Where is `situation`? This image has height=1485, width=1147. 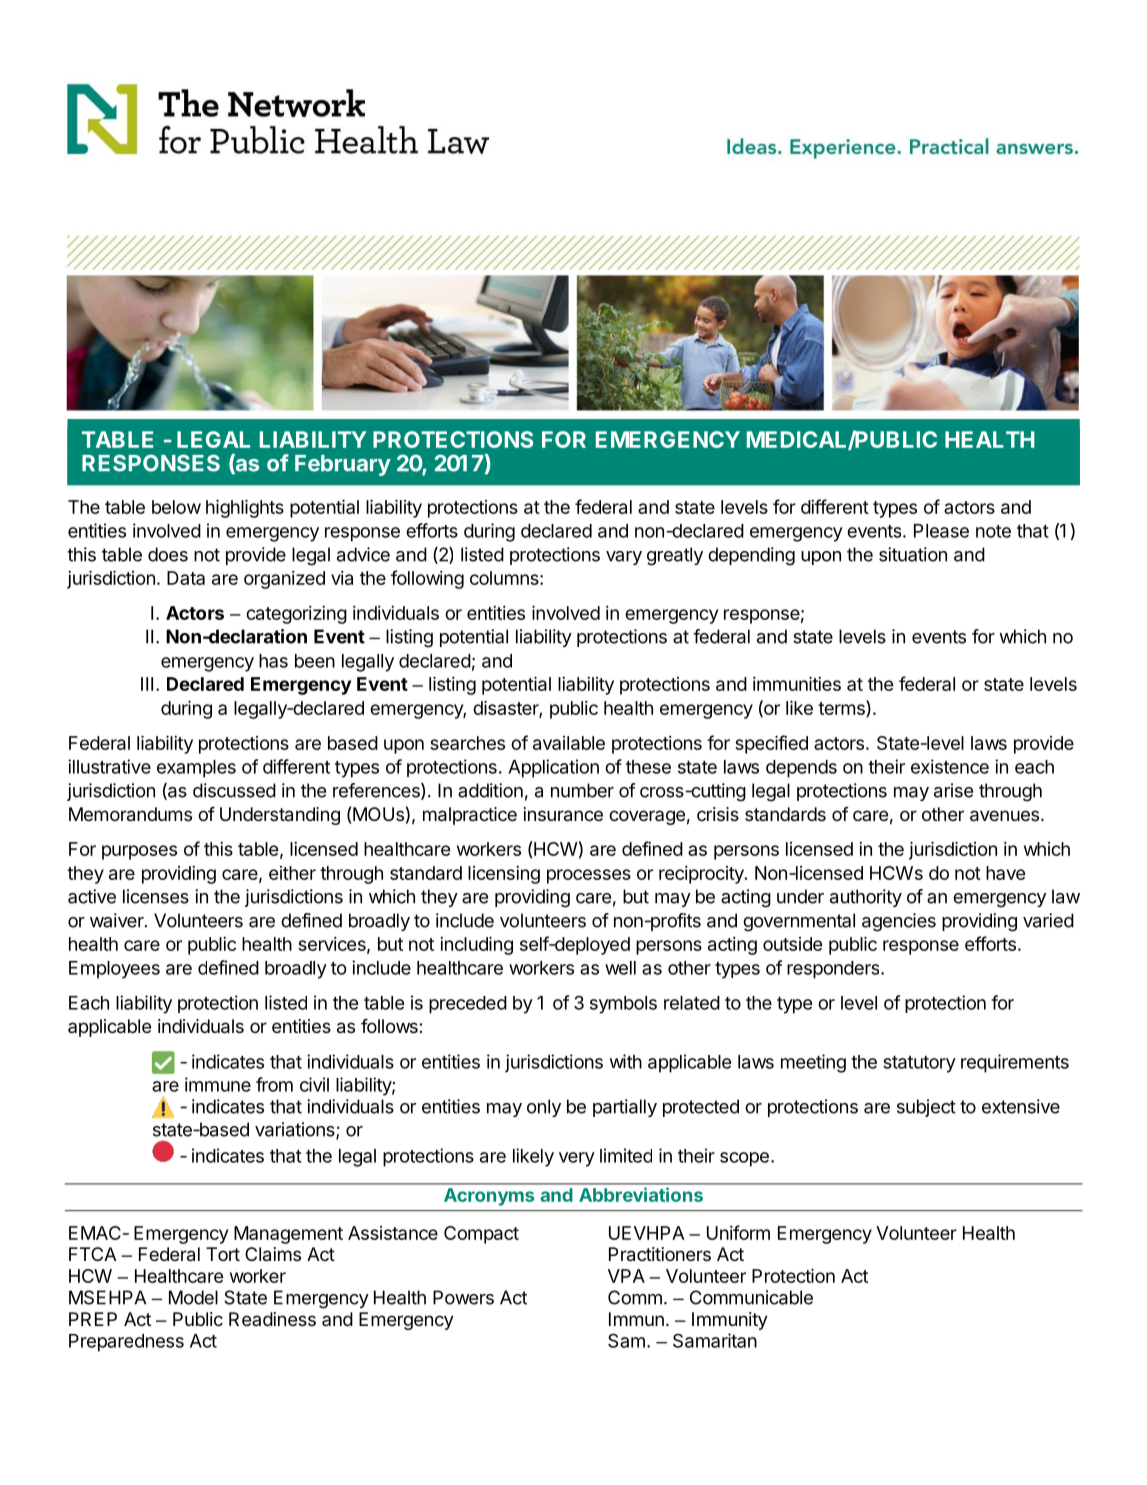
situation is located at coordinates (913, 554).
